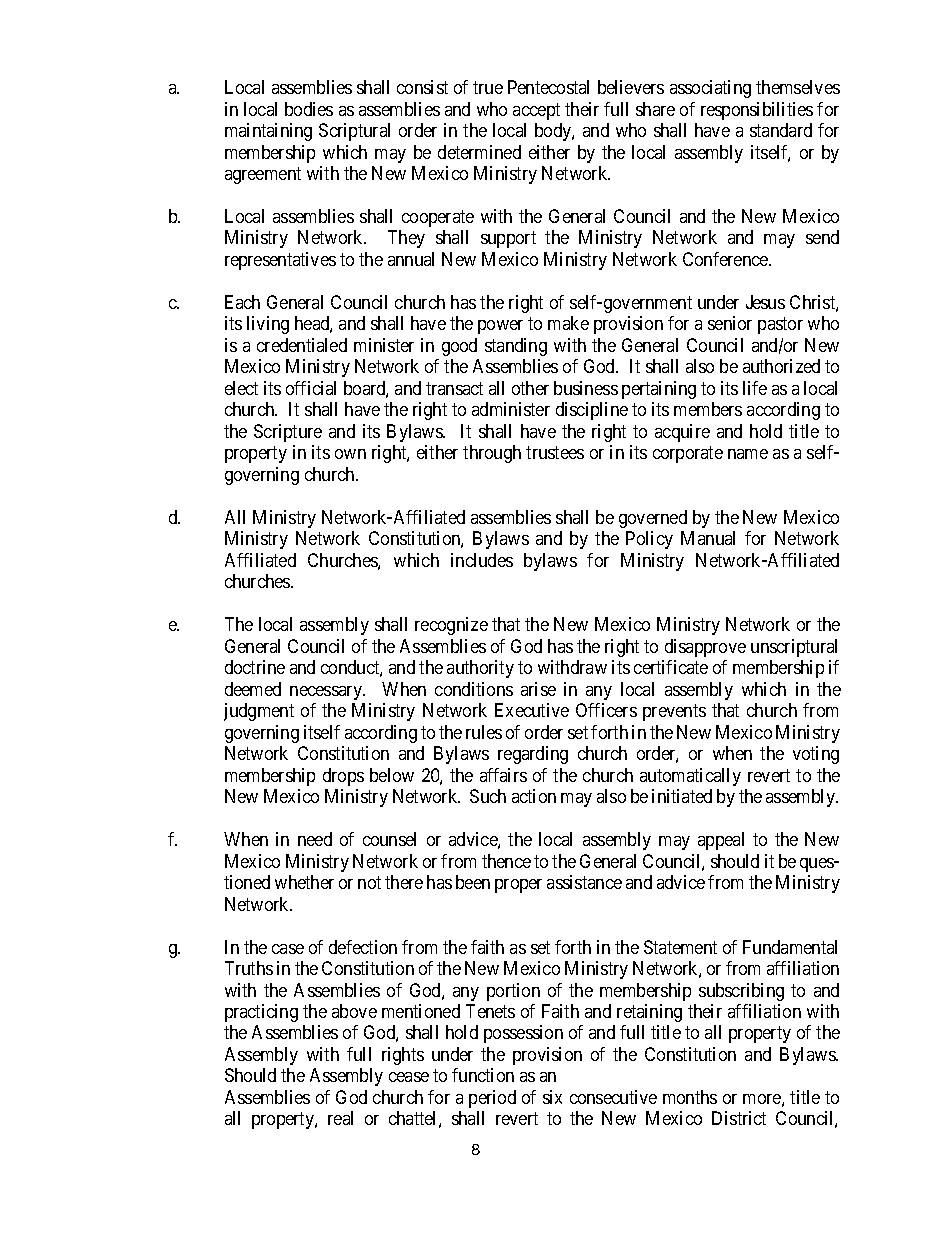  I want to click on bodies, so click(309, 109).
